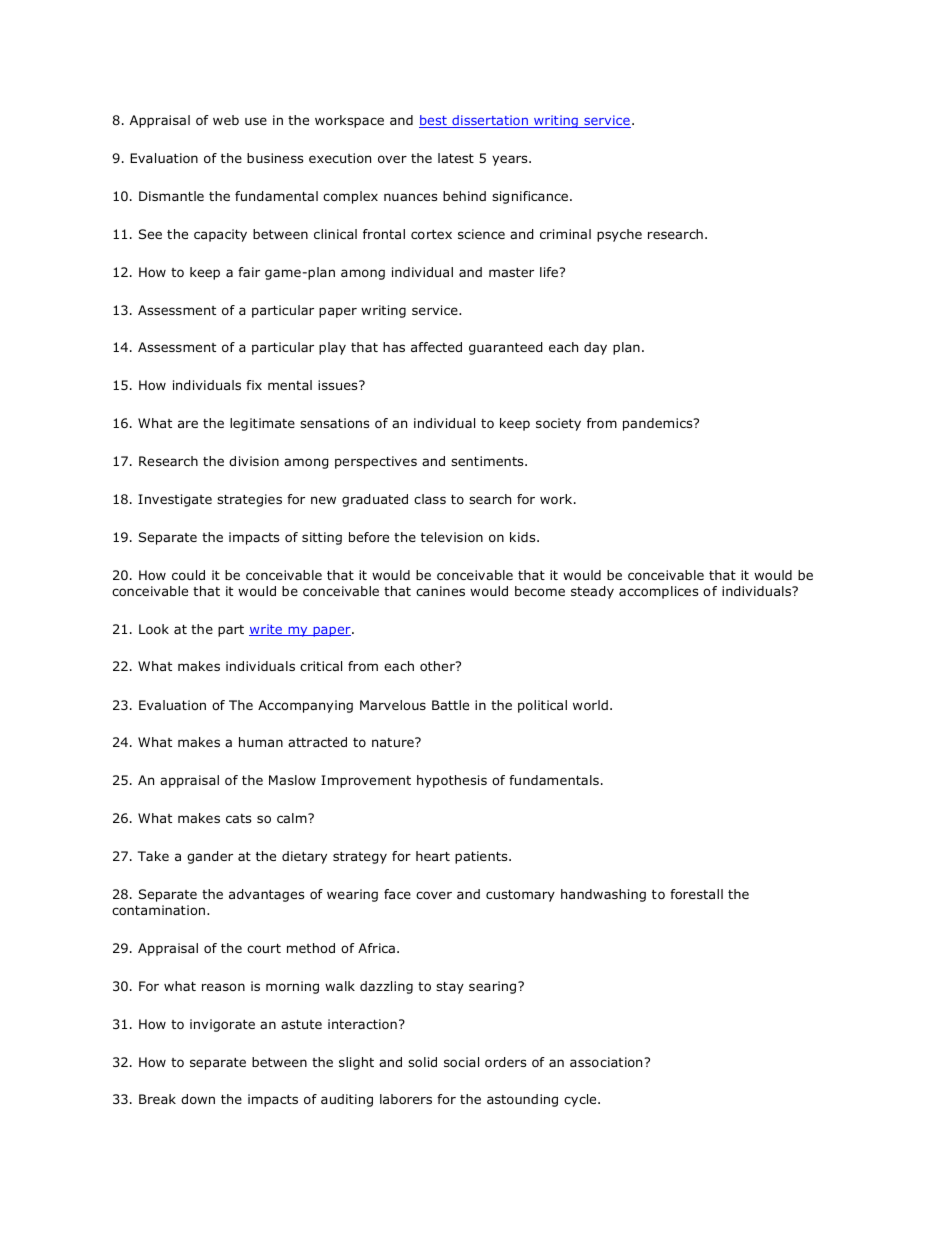 The width and height of the document is (952, 1233). Describe the element at coordinates (440, 591) in the document. I see `canines` at that location.
